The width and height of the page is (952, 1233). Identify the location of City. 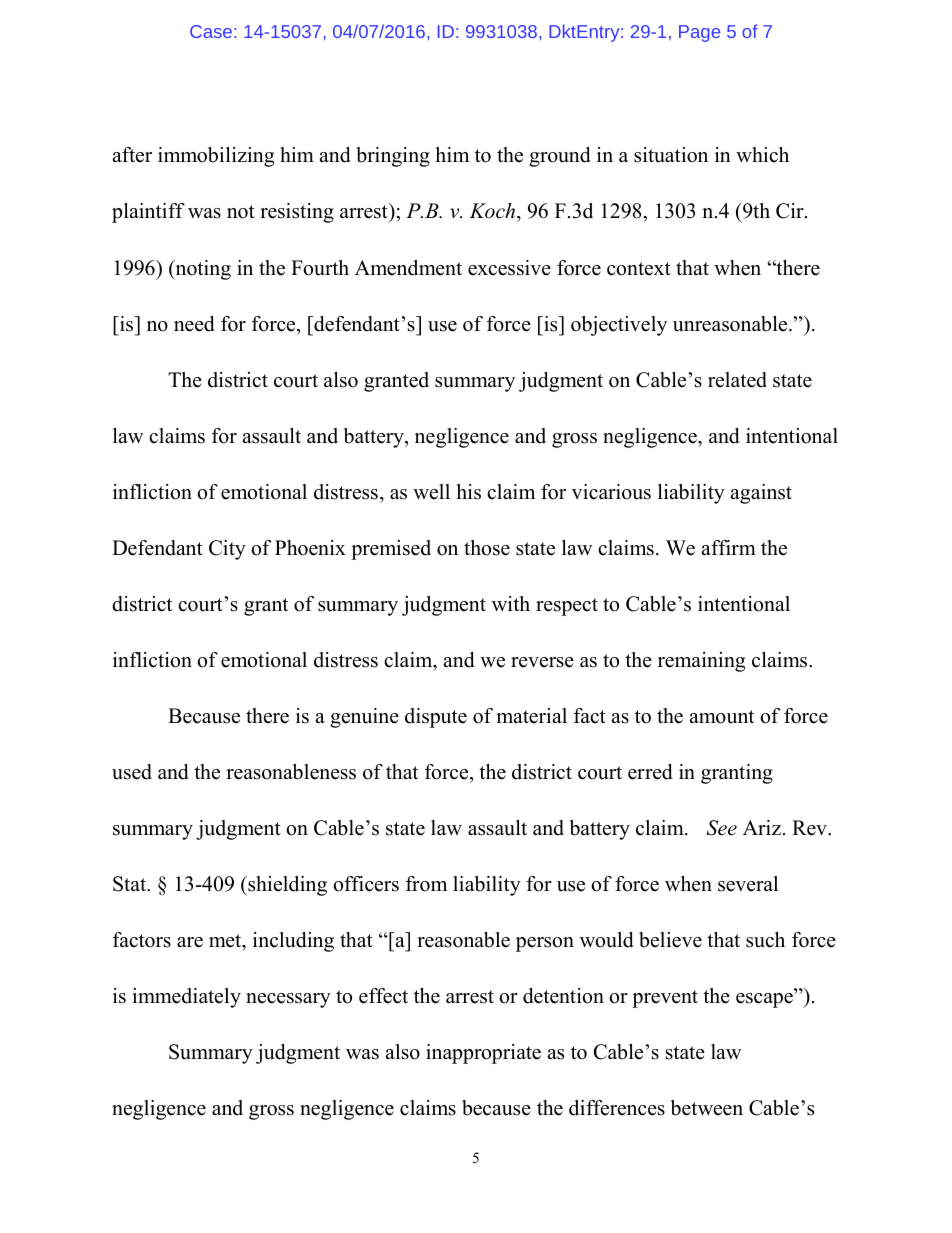
(227, 550).
